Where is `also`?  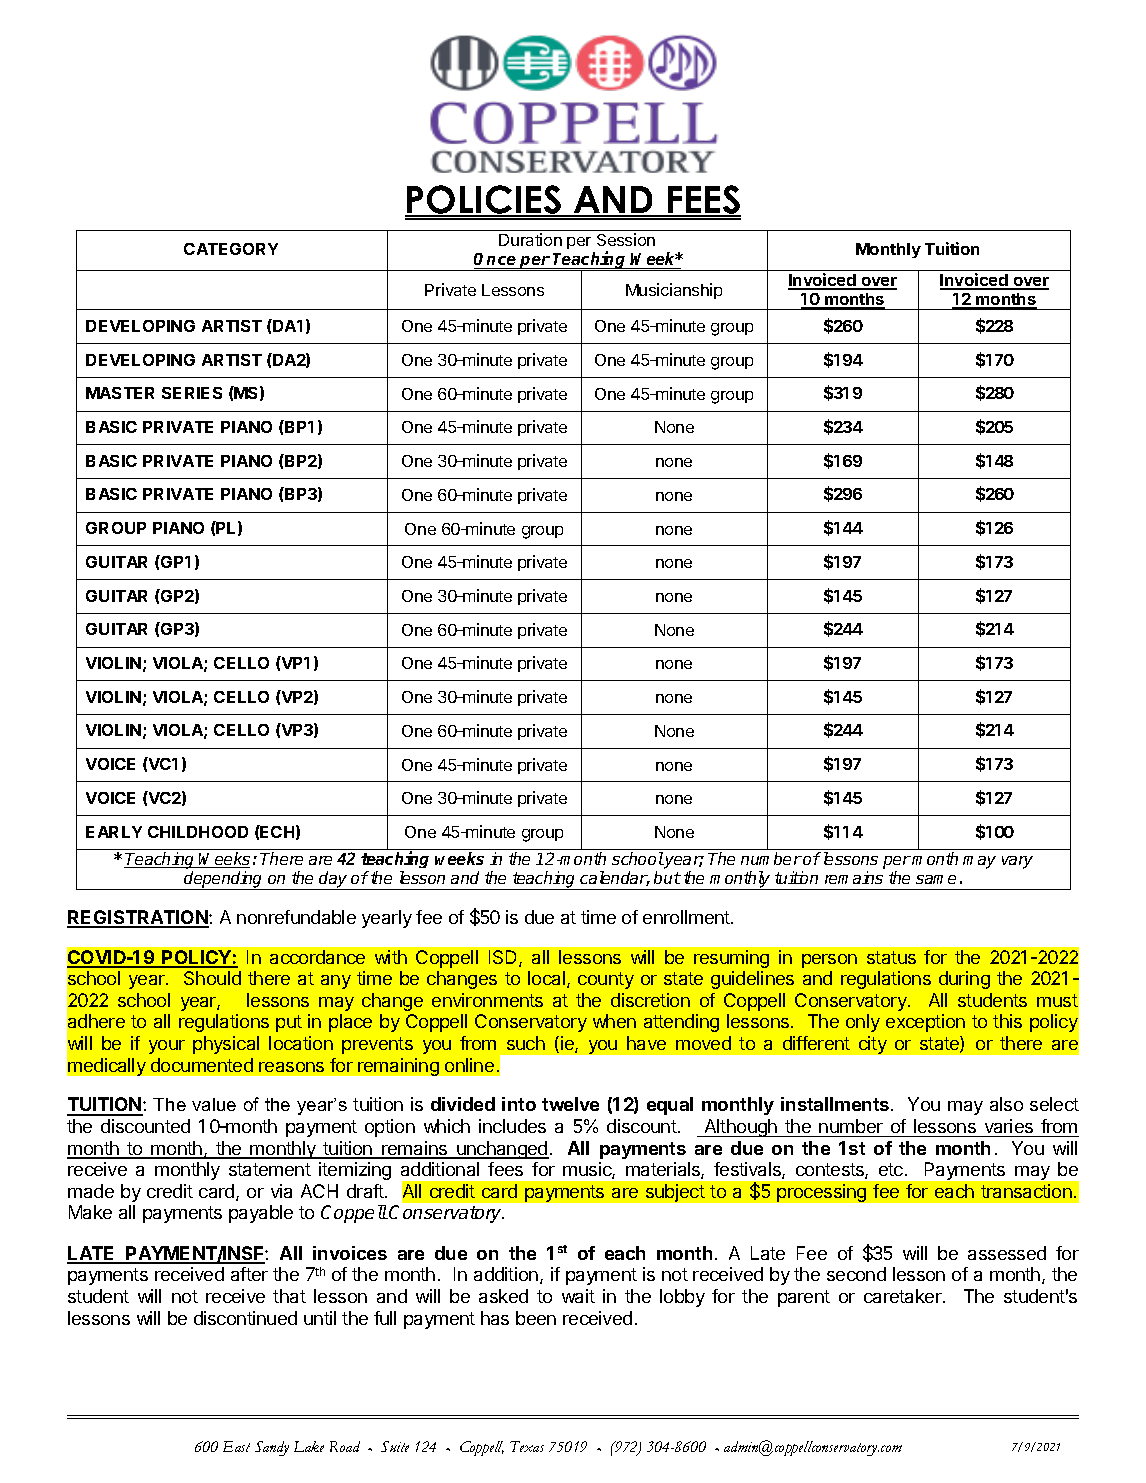
also is located at coordinates (1006, 1104).
